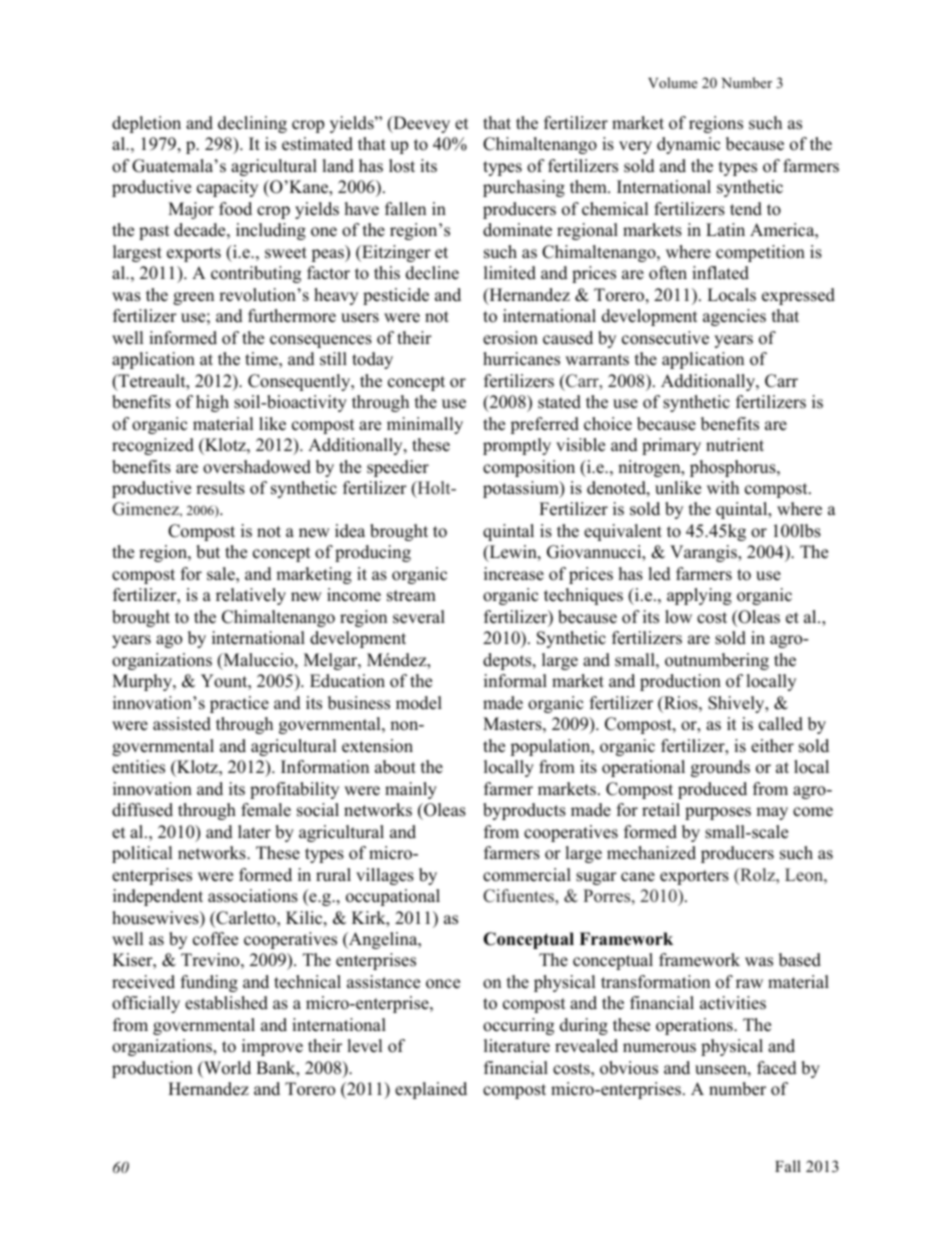  I want to click on applying, so click(699, 596).
